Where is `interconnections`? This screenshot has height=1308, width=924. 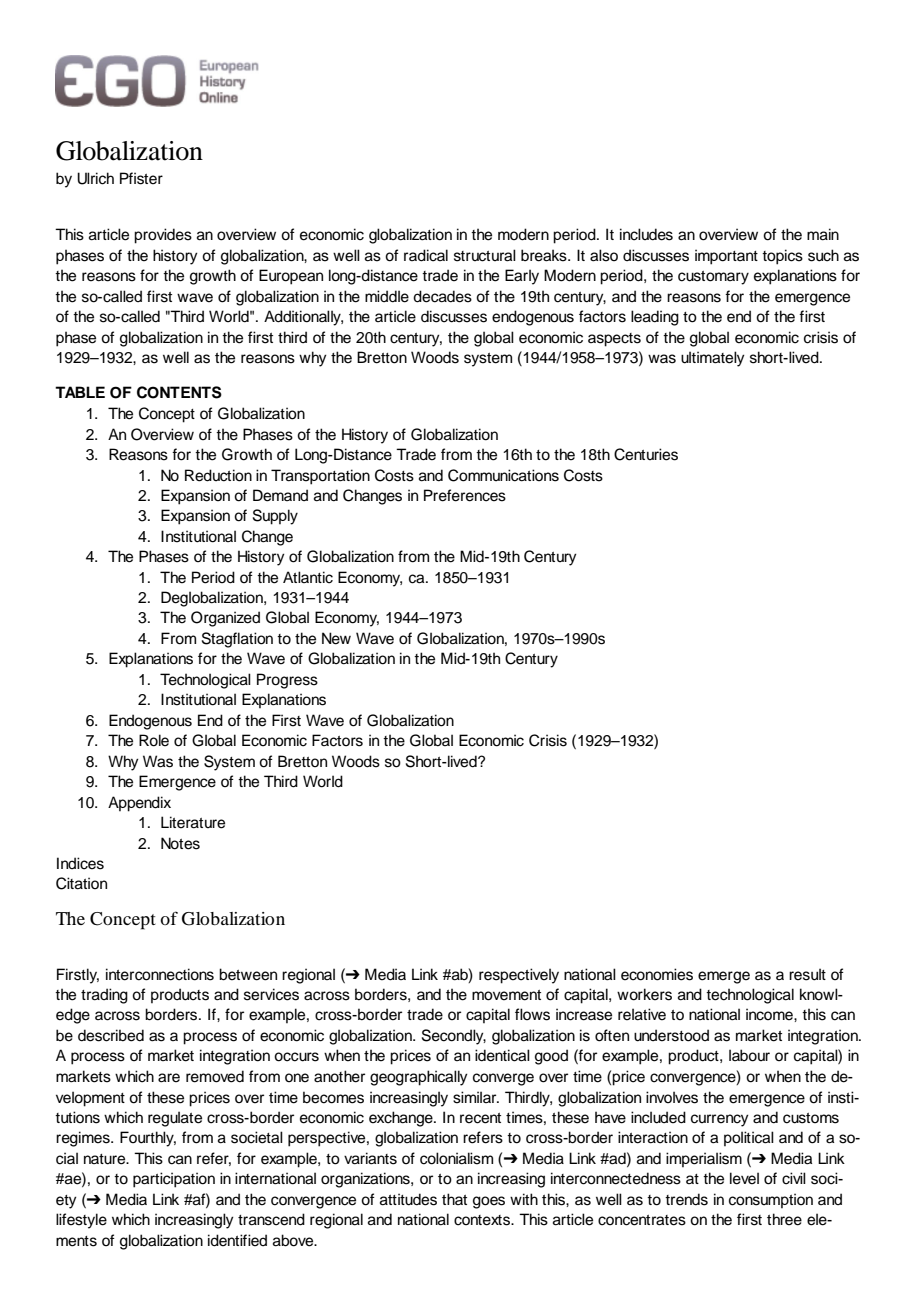
interconnections is located at coordinates (160, 974).
